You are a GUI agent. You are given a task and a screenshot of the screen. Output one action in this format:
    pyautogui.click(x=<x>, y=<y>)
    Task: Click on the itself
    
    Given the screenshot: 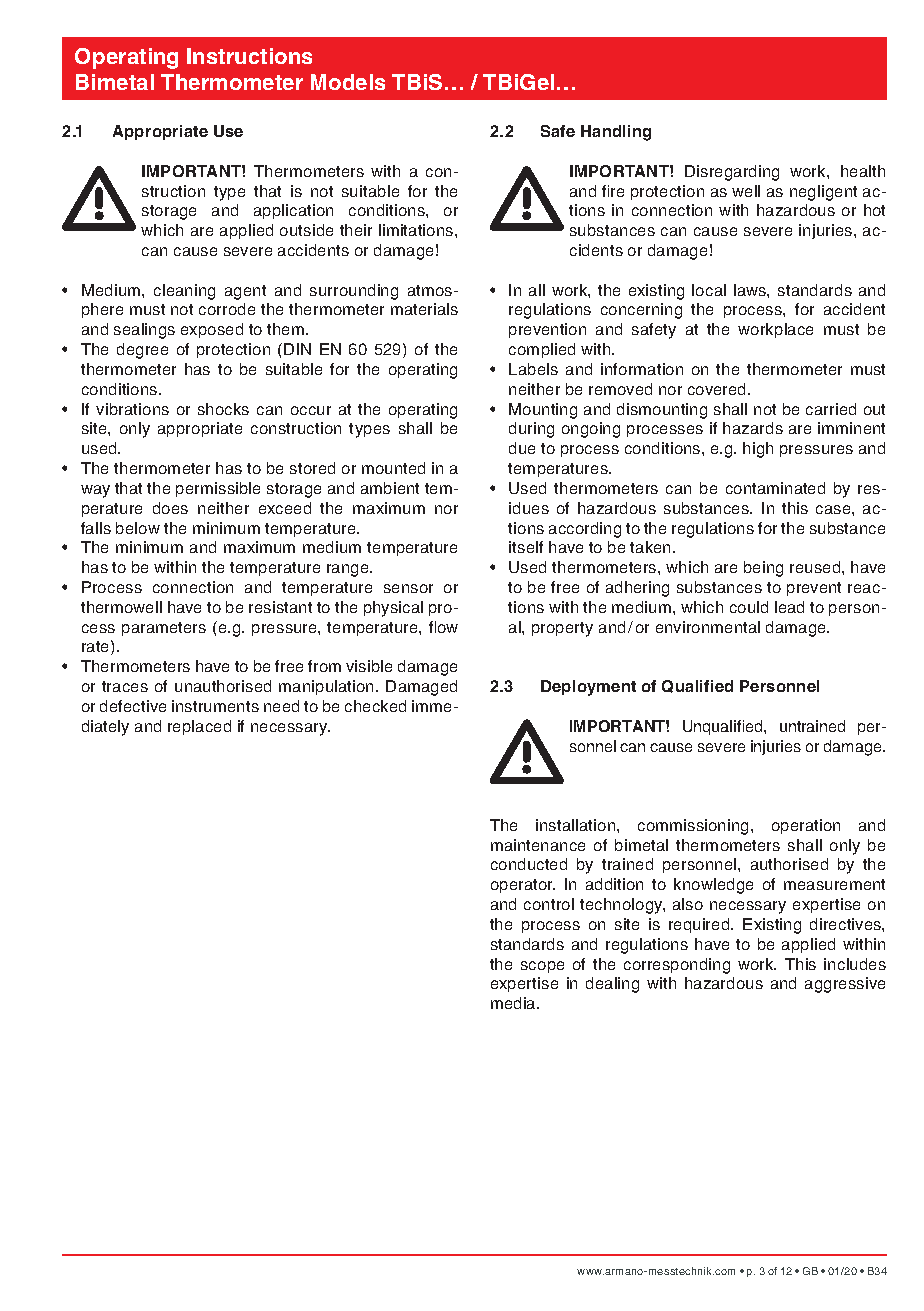 What is the action you would take?
    pyautogui.click(x=526, y=547)
